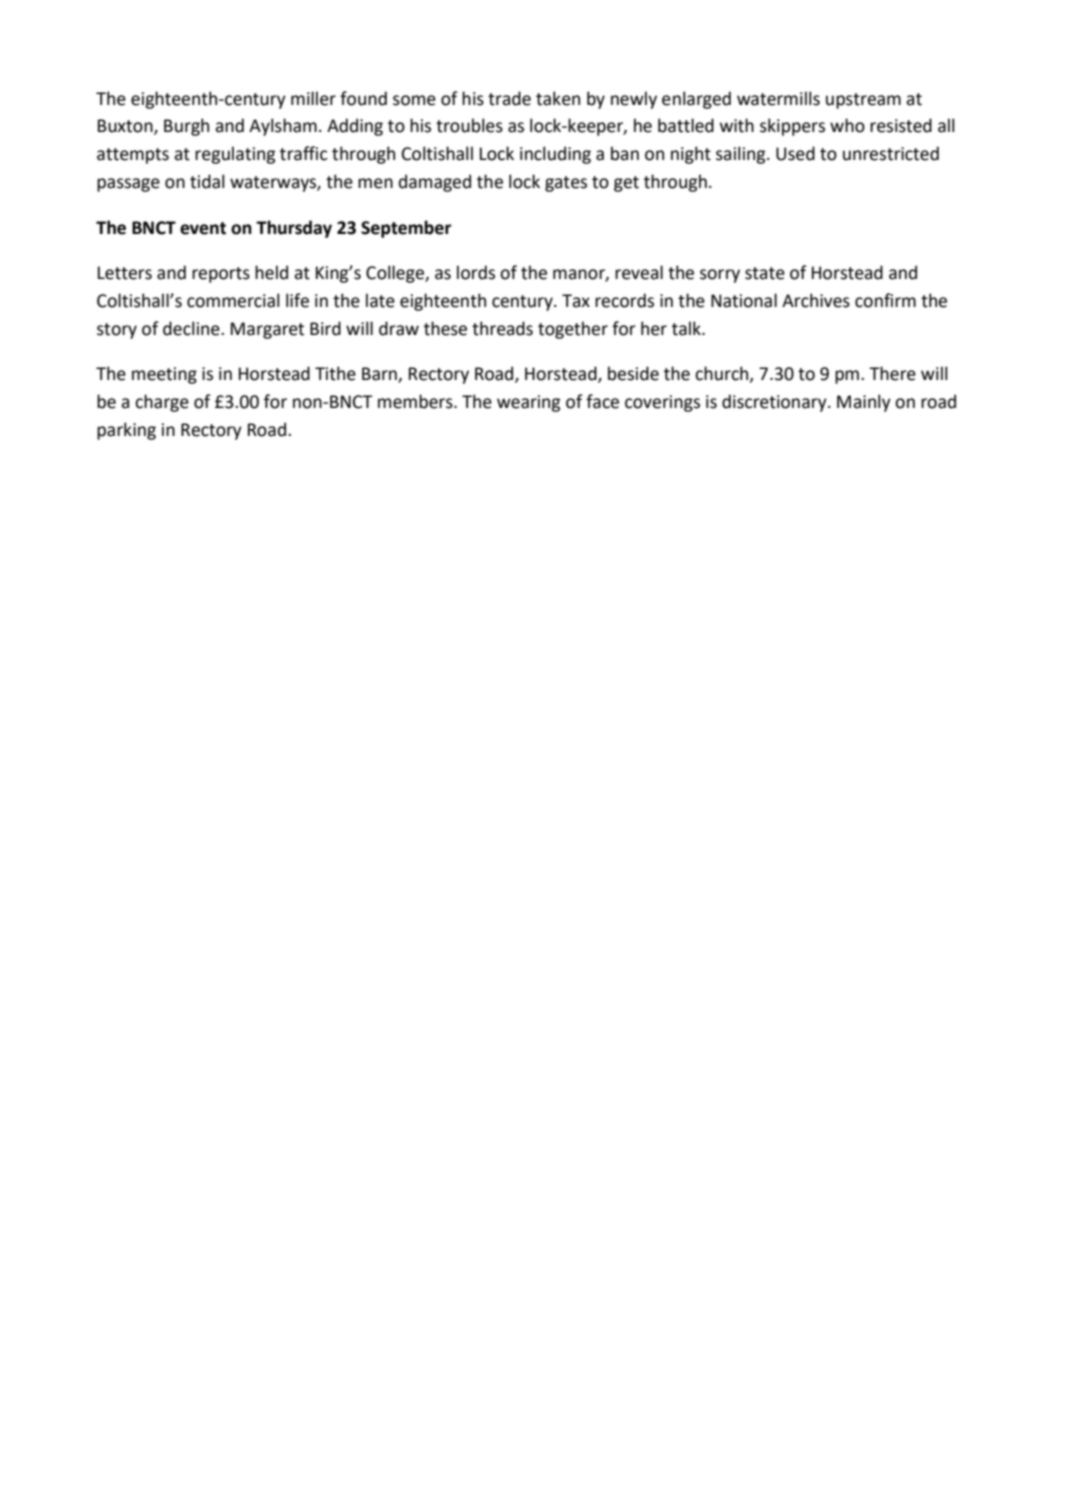  What do you see at coordinates (186, 127) in the image?
I see `Burgh` at bounding box center [186, 127].
